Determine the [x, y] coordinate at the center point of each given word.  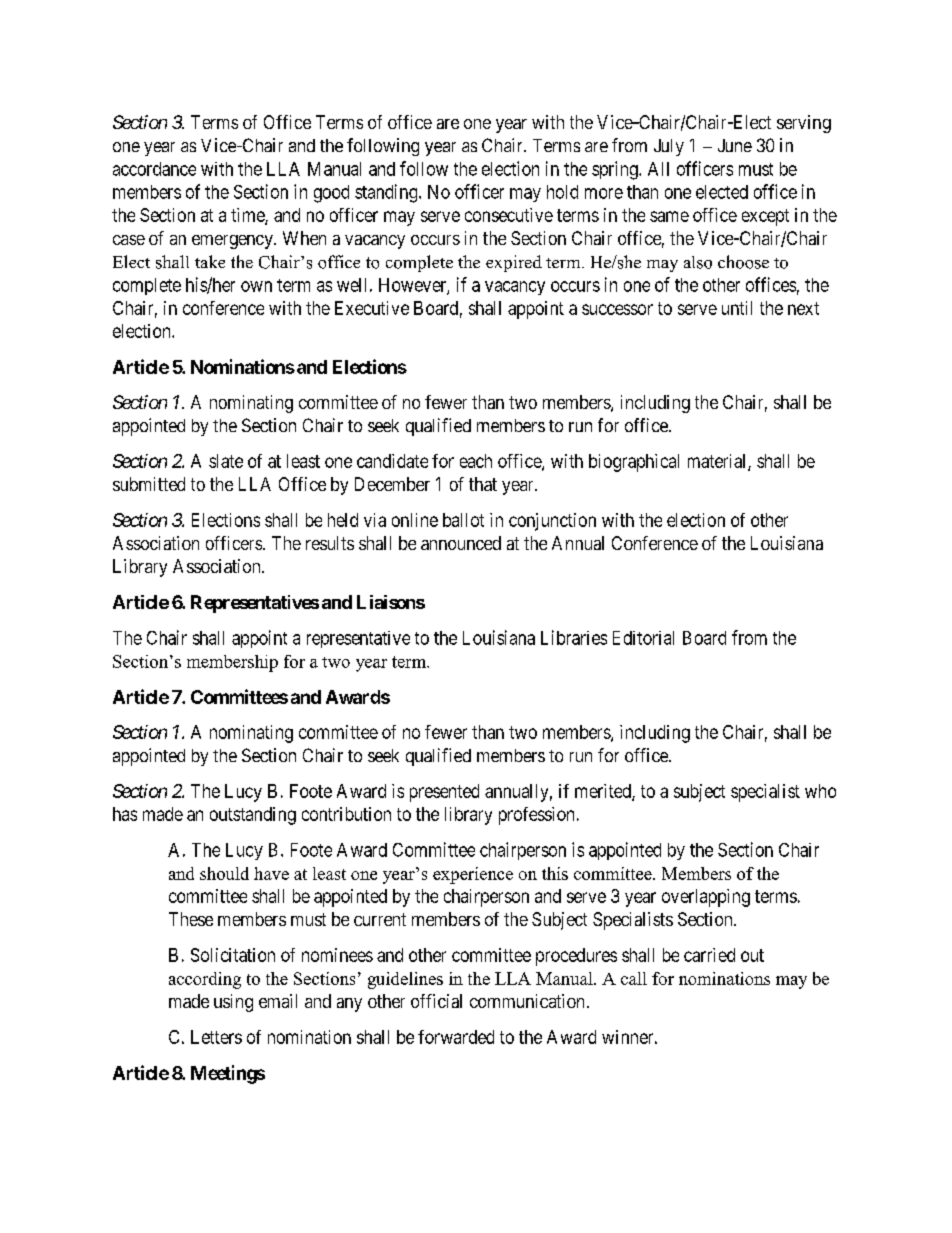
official [436, 1001]
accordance [154, 169]
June [735, 145]
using [233, 1003]
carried [709, 955]
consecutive [509, 215]
